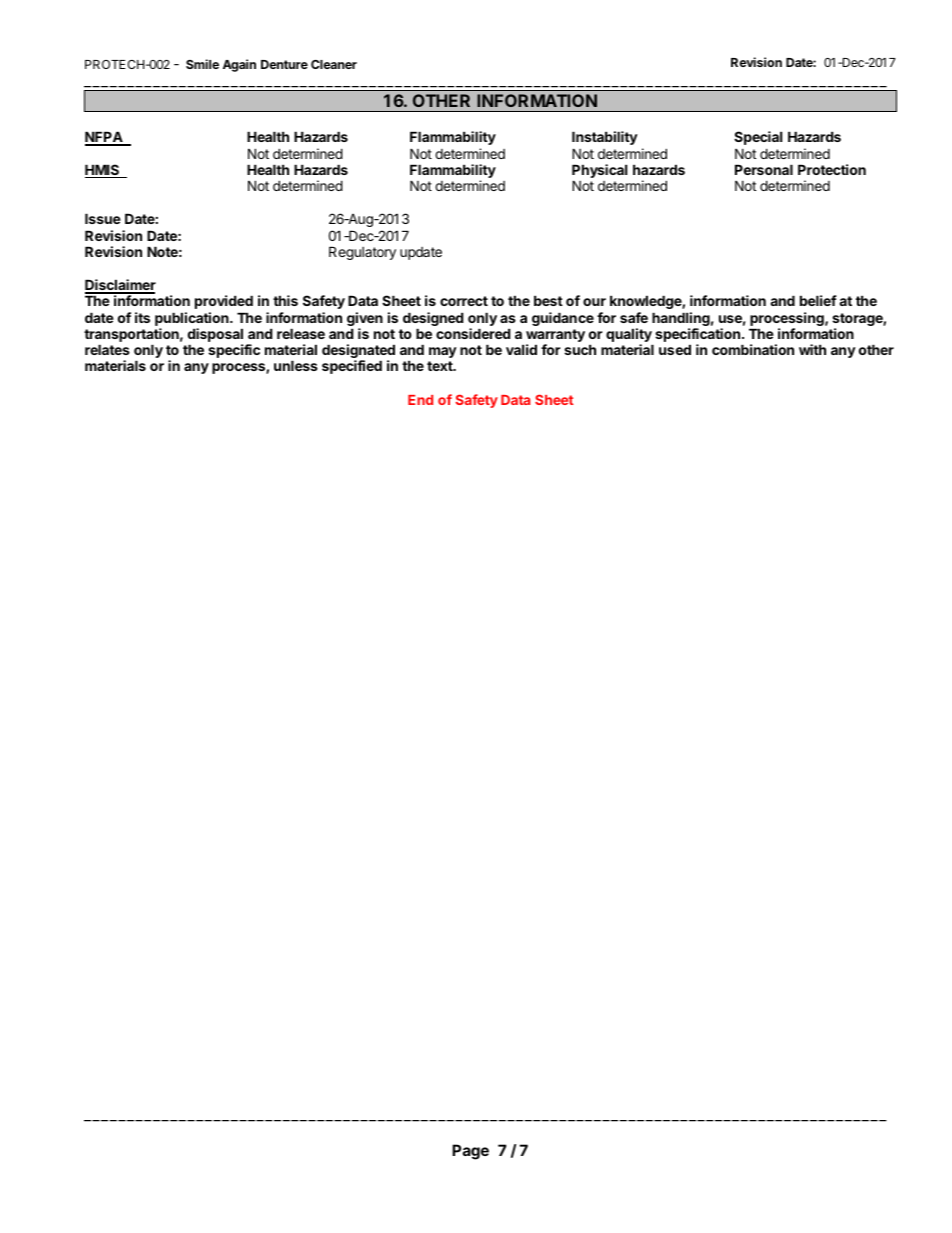  I want to click on Page, so click(470, 1152).
